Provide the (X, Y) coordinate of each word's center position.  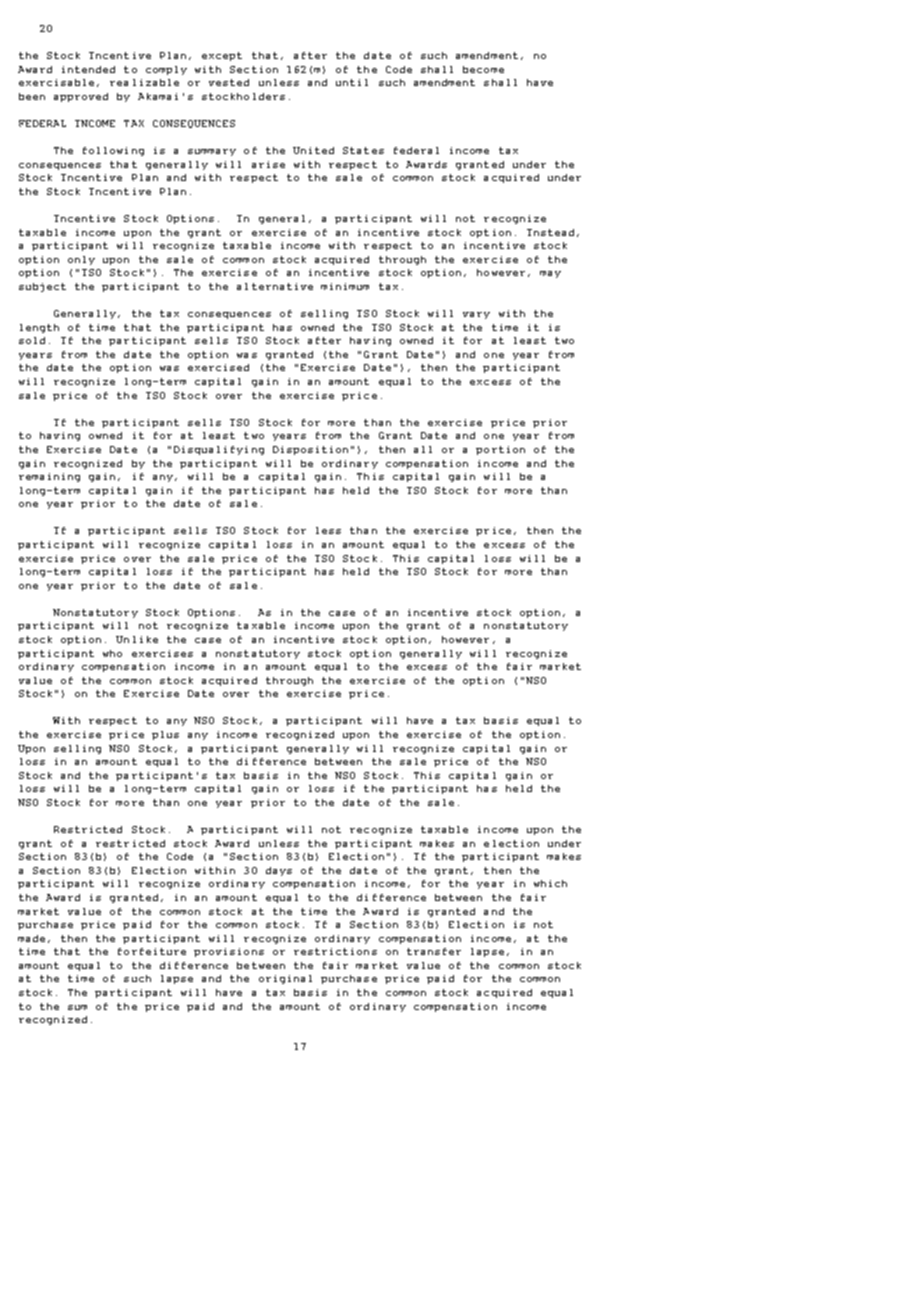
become (483, 69)
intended (88, 69)
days (279, 871)
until (352, 82)
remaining (49, 477)
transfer (434, 951)
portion (500, 450)
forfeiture (152, 951)
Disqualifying (219, 450)
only (81, 260)
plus (165, 735)
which (550, 883)
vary (476, 315)
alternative (275, 286)
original (285, 979)
